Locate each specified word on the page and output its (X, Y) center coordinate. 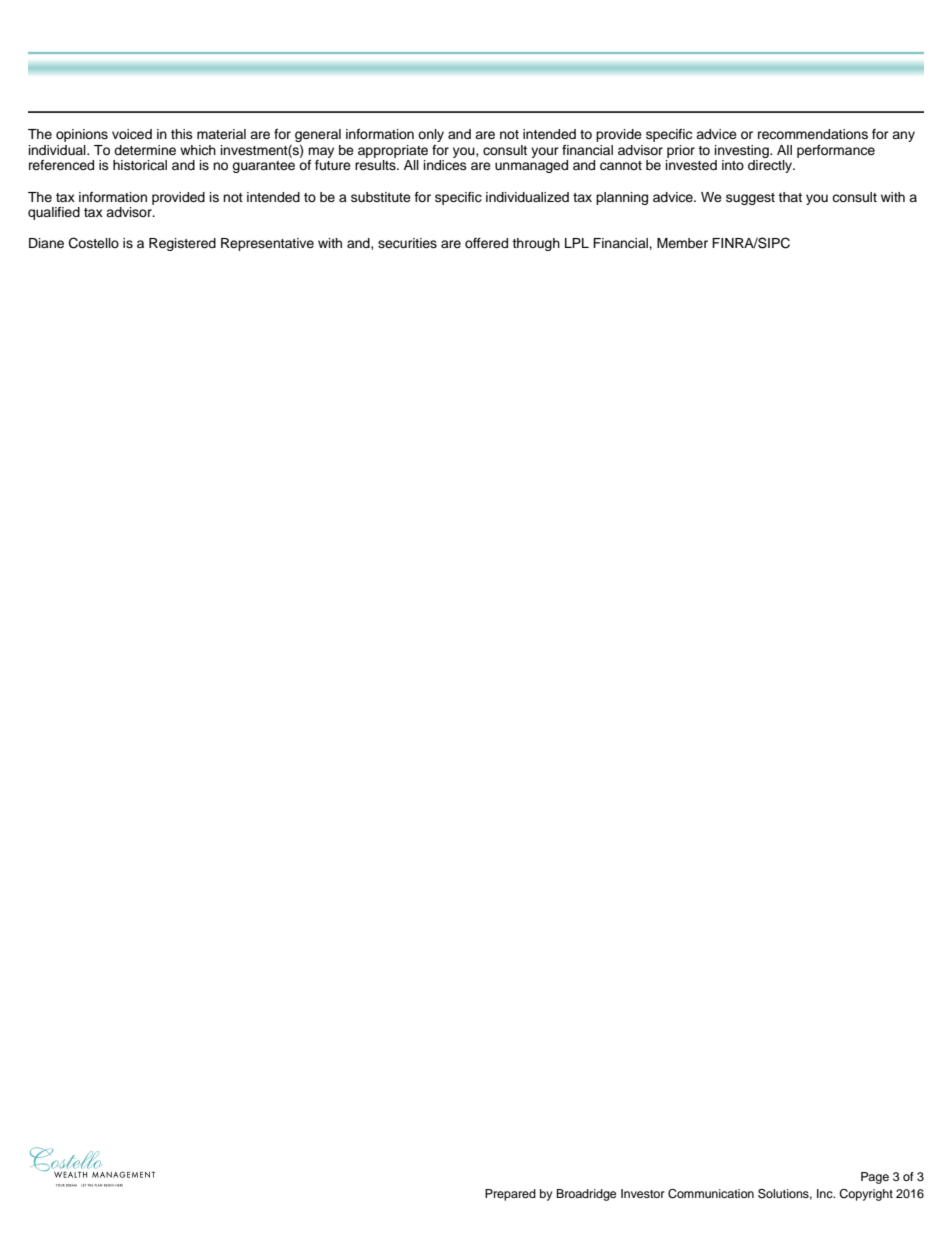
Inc (826, 1193)
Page (875, 1178)
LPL (577, 243)
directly (771, 166)
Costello (94, 243)
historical (140, 165)
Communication (711, 1194)
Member (682, 243)
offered (486, 243)
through (536, 244)
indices (445, 165)
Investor (643, 1193)
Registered (182, 244)
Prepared (510, 1195)
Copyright (866, 1195)
